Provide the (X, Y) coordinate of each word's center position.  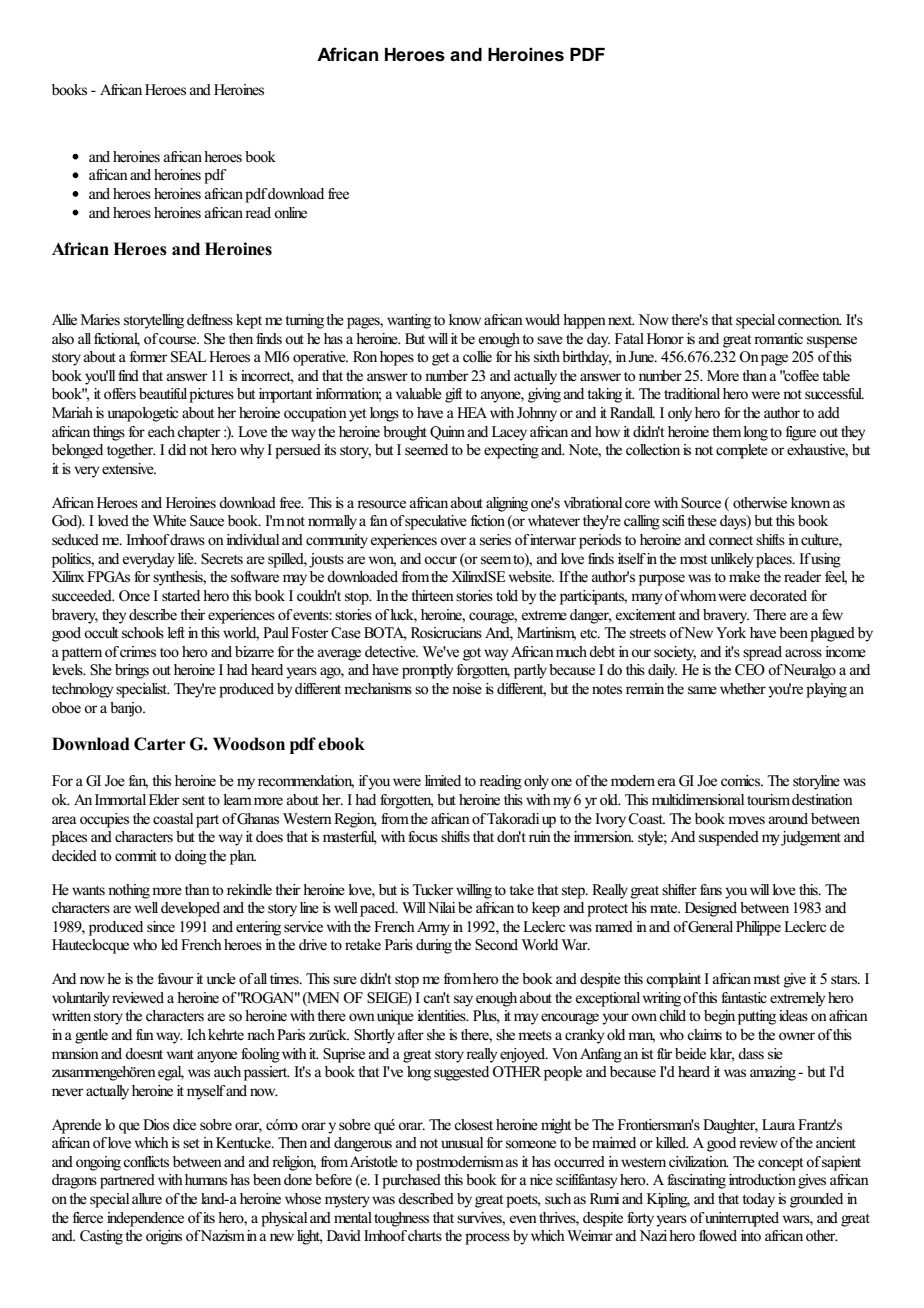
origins (164, 1237)
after (411, 1034)
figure (801, 433)
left (176, 633)
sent (193, 801)
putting (757, 1017)
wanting (409, 321)
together (131, 451)
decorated (778, 596)
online (290, 212)
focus (423, 836)
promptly (427, 671)
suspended (729, 838)
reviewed (138, 998)
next (621, 320)
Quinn (447, 433)
